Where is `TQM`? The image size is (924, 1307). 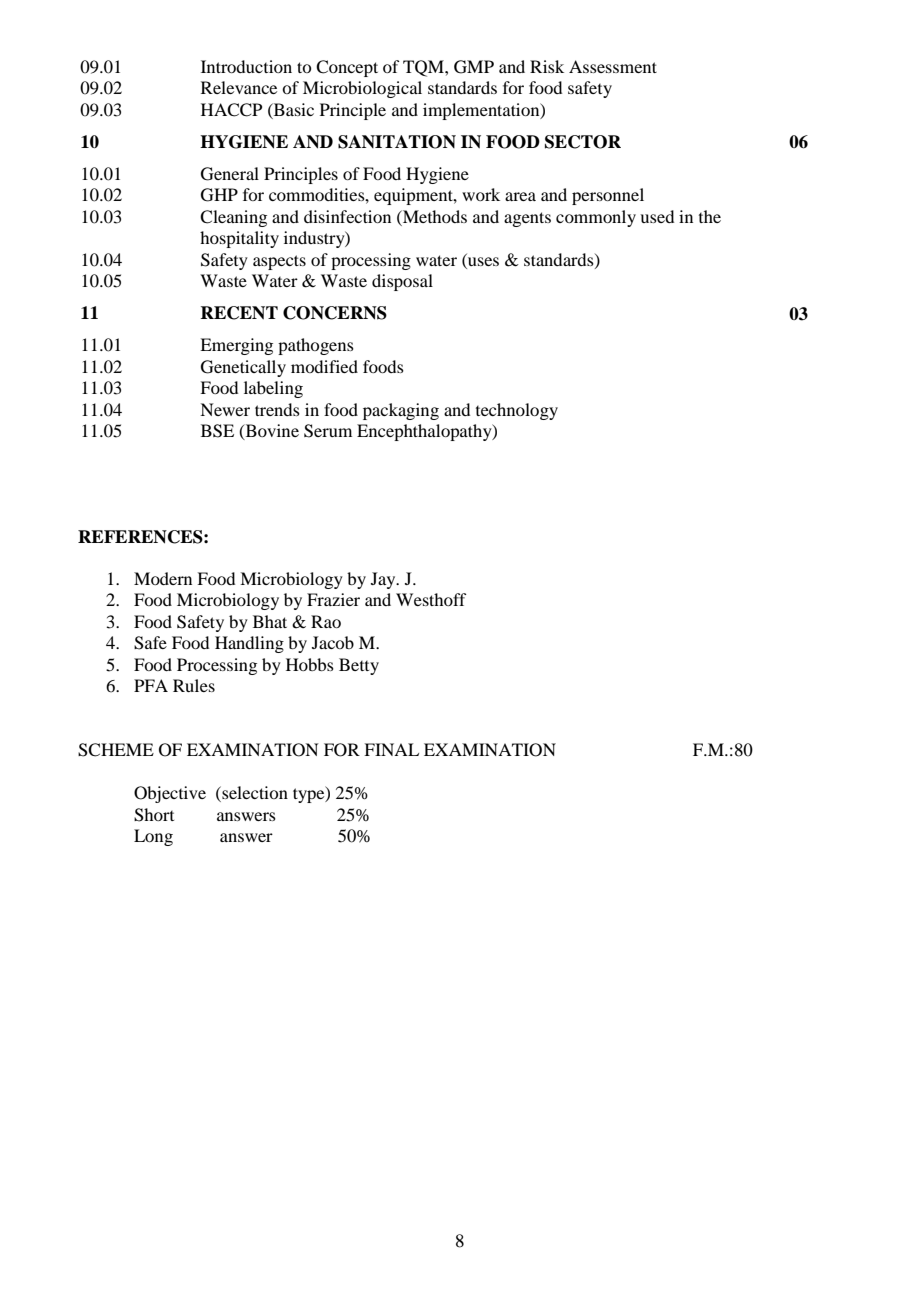 TQM is located at coordinates (424, 68).
